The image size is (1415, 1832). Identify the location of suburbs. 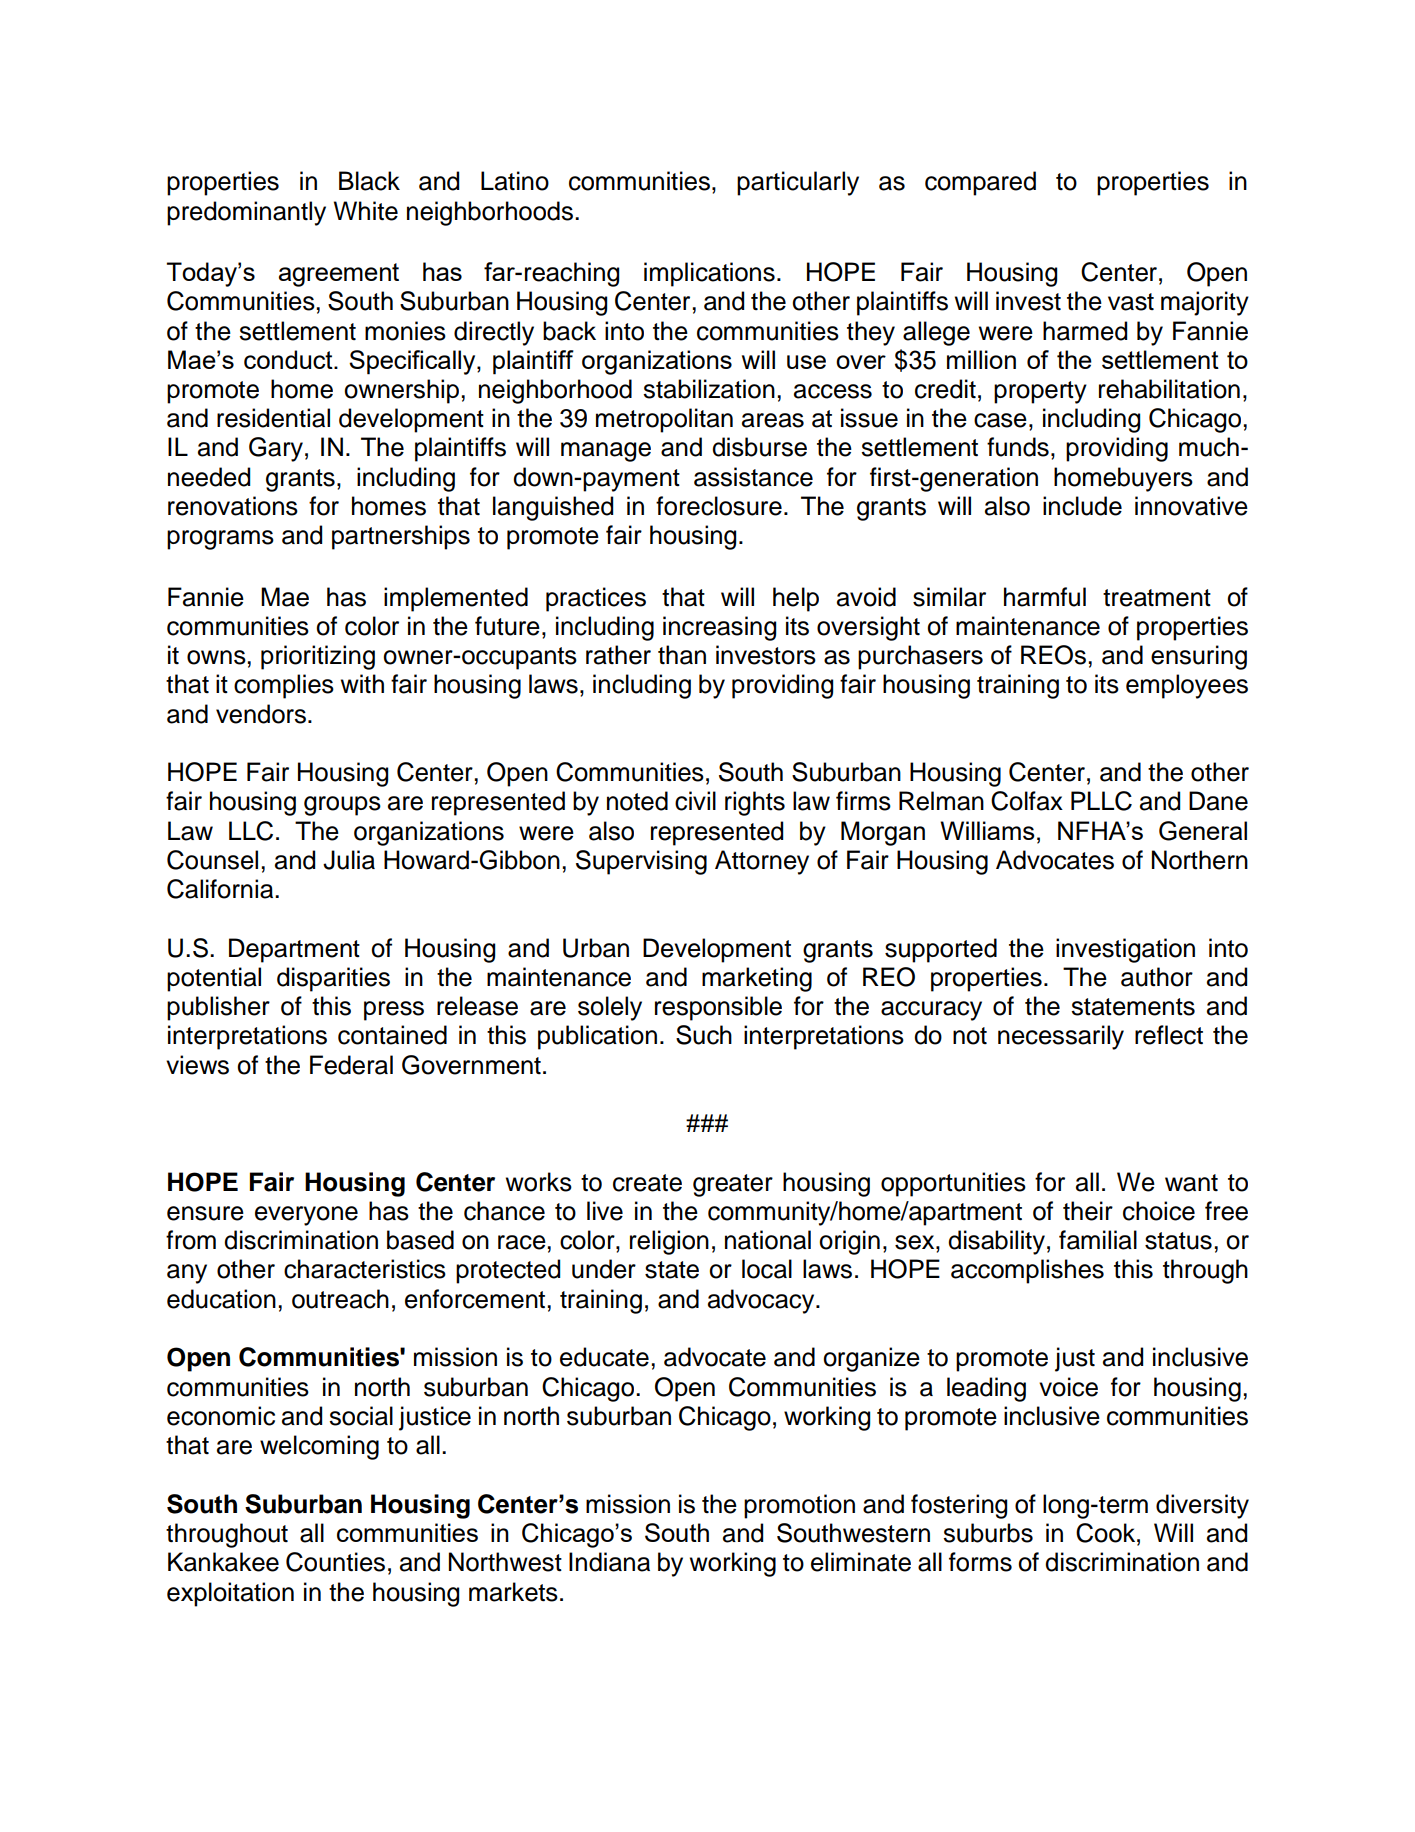
(988, 1533).
